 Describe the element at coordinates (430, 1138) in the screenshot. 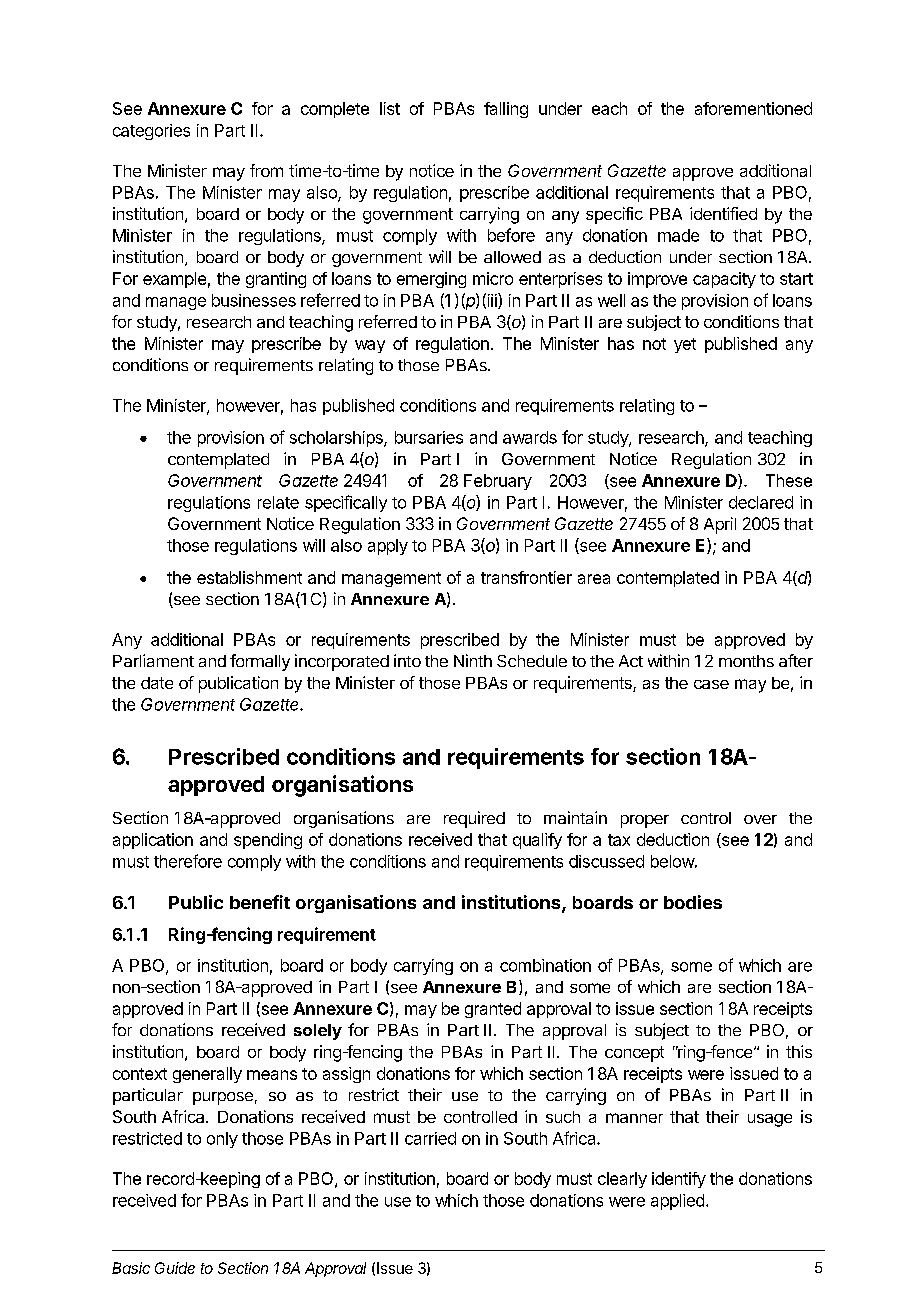

I see `carried` at that location.
